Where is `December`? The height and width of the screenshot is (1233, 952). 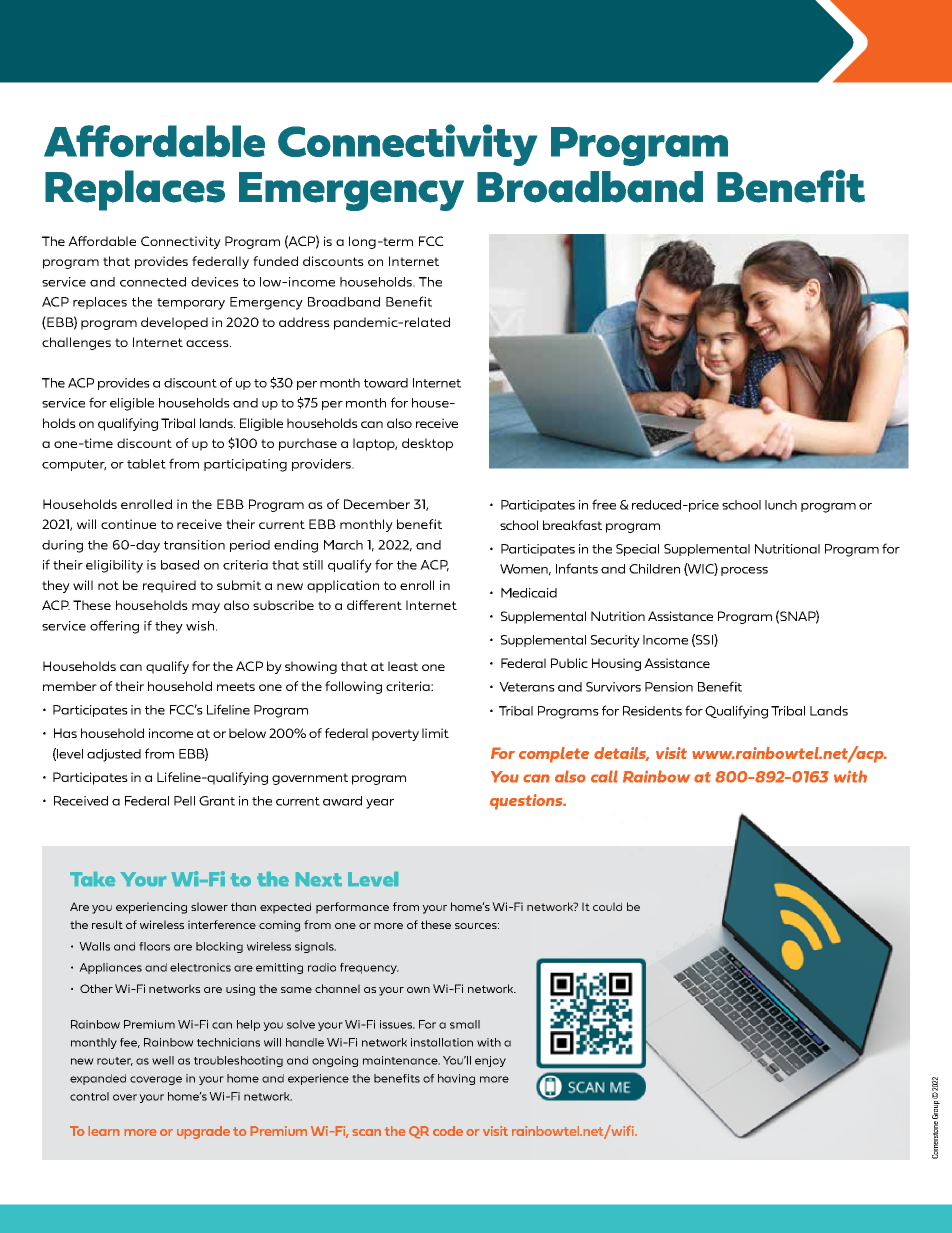 December is located at coordinates (377, 504).
